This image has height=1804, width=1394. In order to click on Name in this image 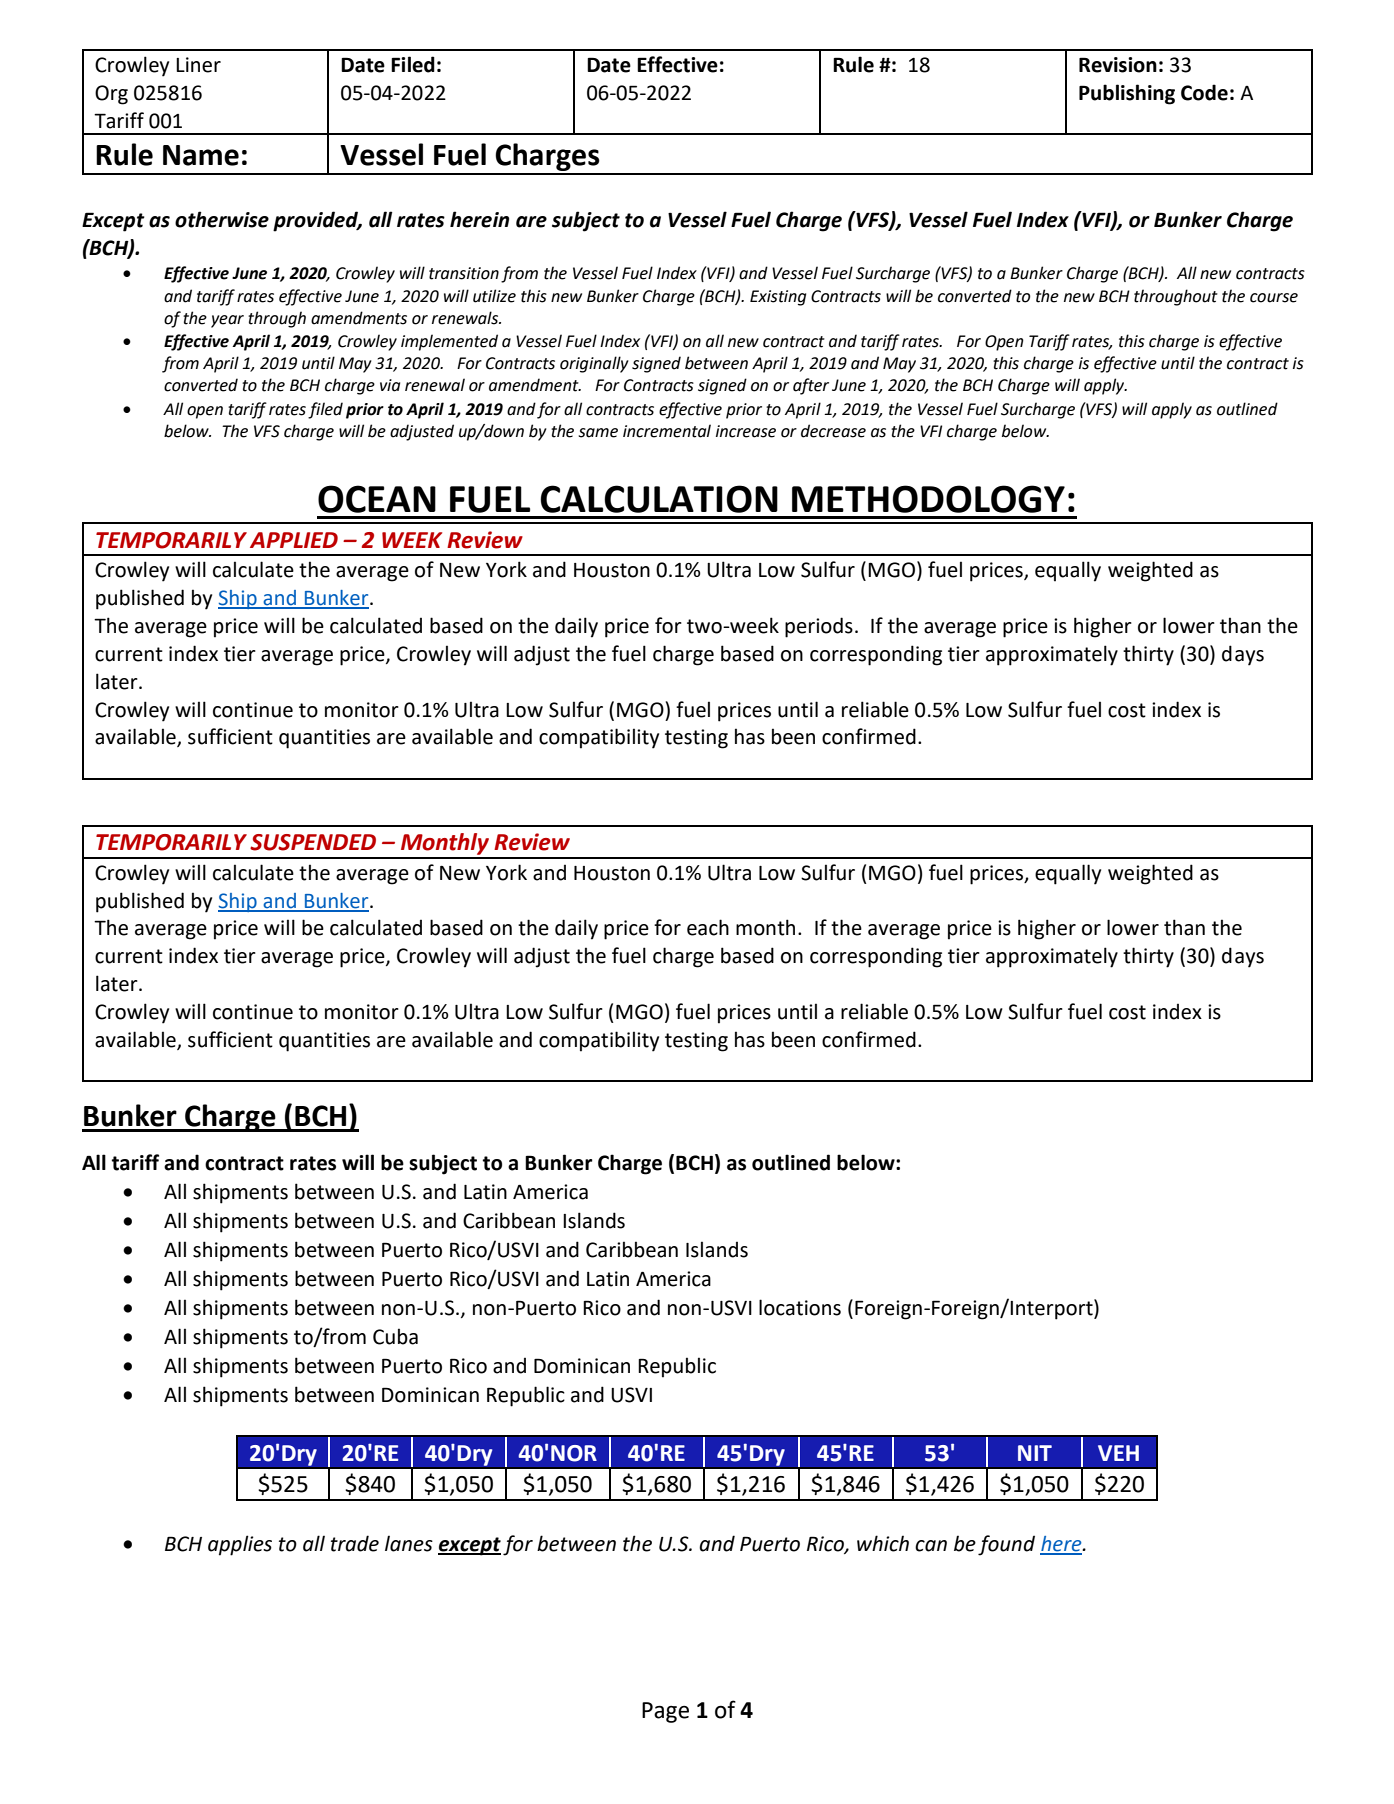, I will do `click(201, 155)`.
